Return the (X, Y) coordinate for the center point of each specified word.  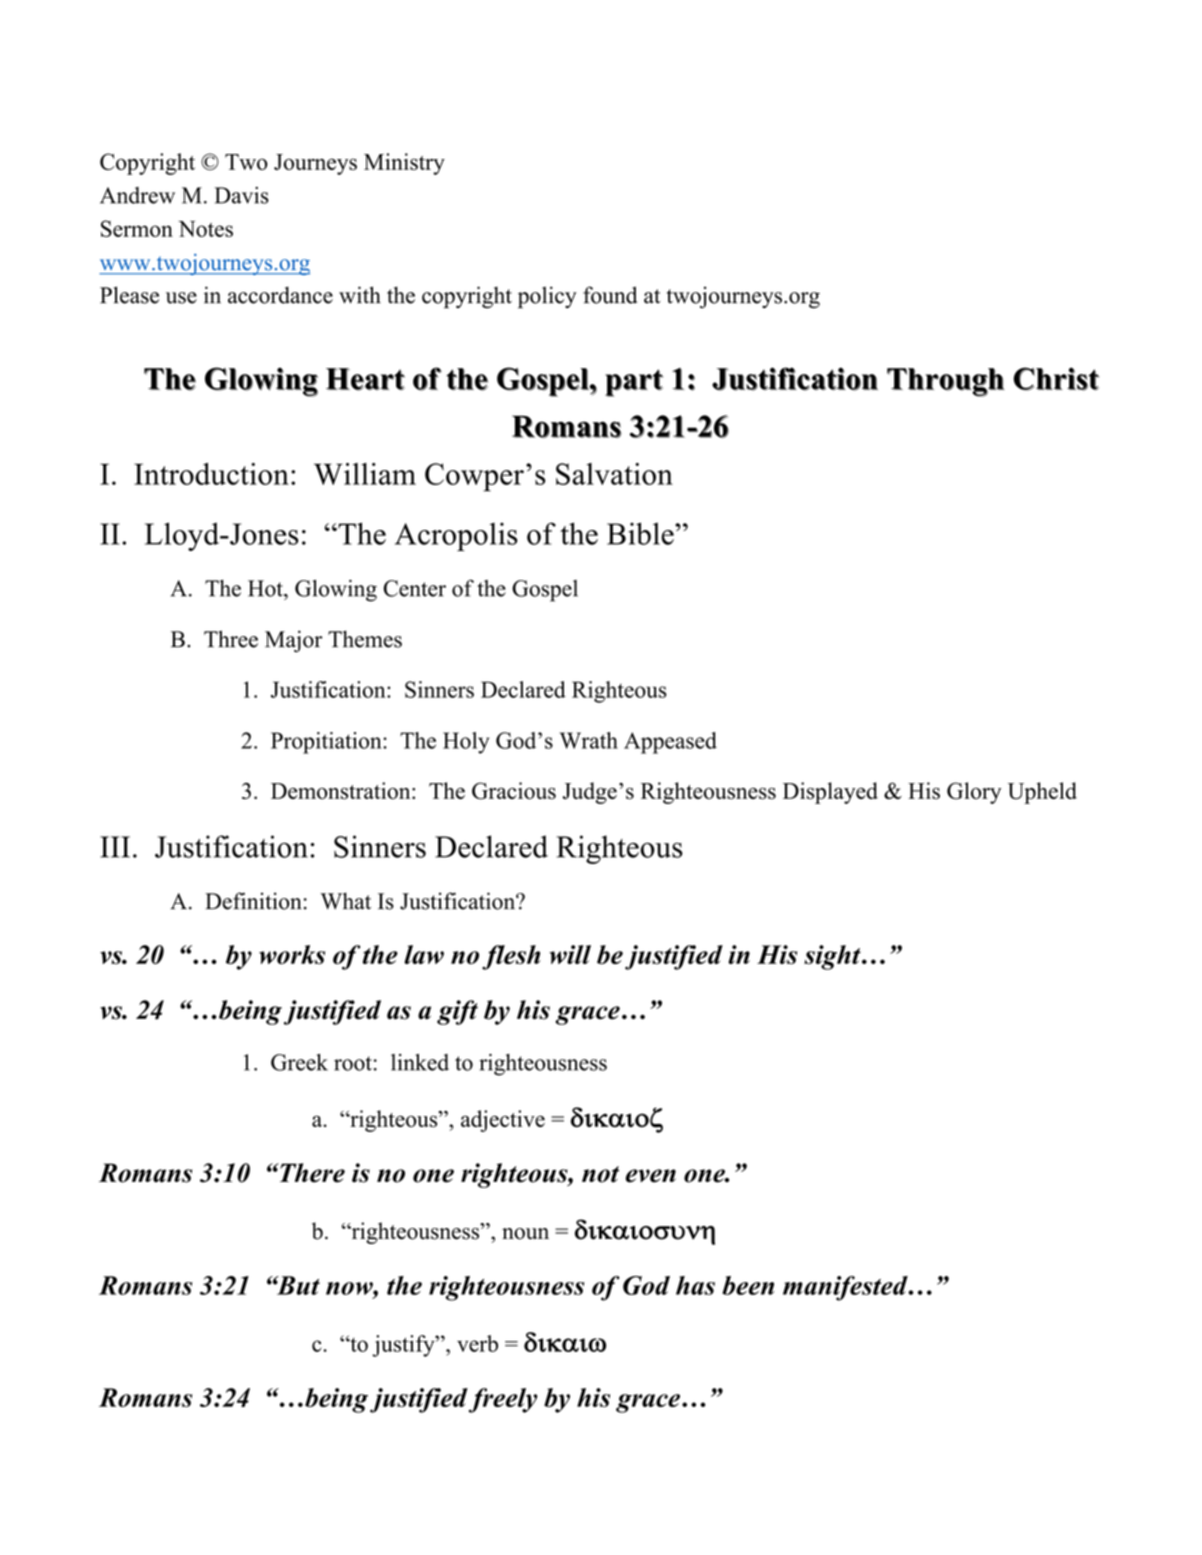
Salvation (614, 474)
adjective (503, 1121)
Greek (299, 1062)
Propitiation (327, 743)
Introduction (211, 474)
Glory (974, 793)
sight (833, 957)
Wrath (589, 740)
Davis (242, 195)
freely (503, 1400)
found (610, 295)
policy (547, 297)
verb (477, 1343)
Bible (641, 533)
